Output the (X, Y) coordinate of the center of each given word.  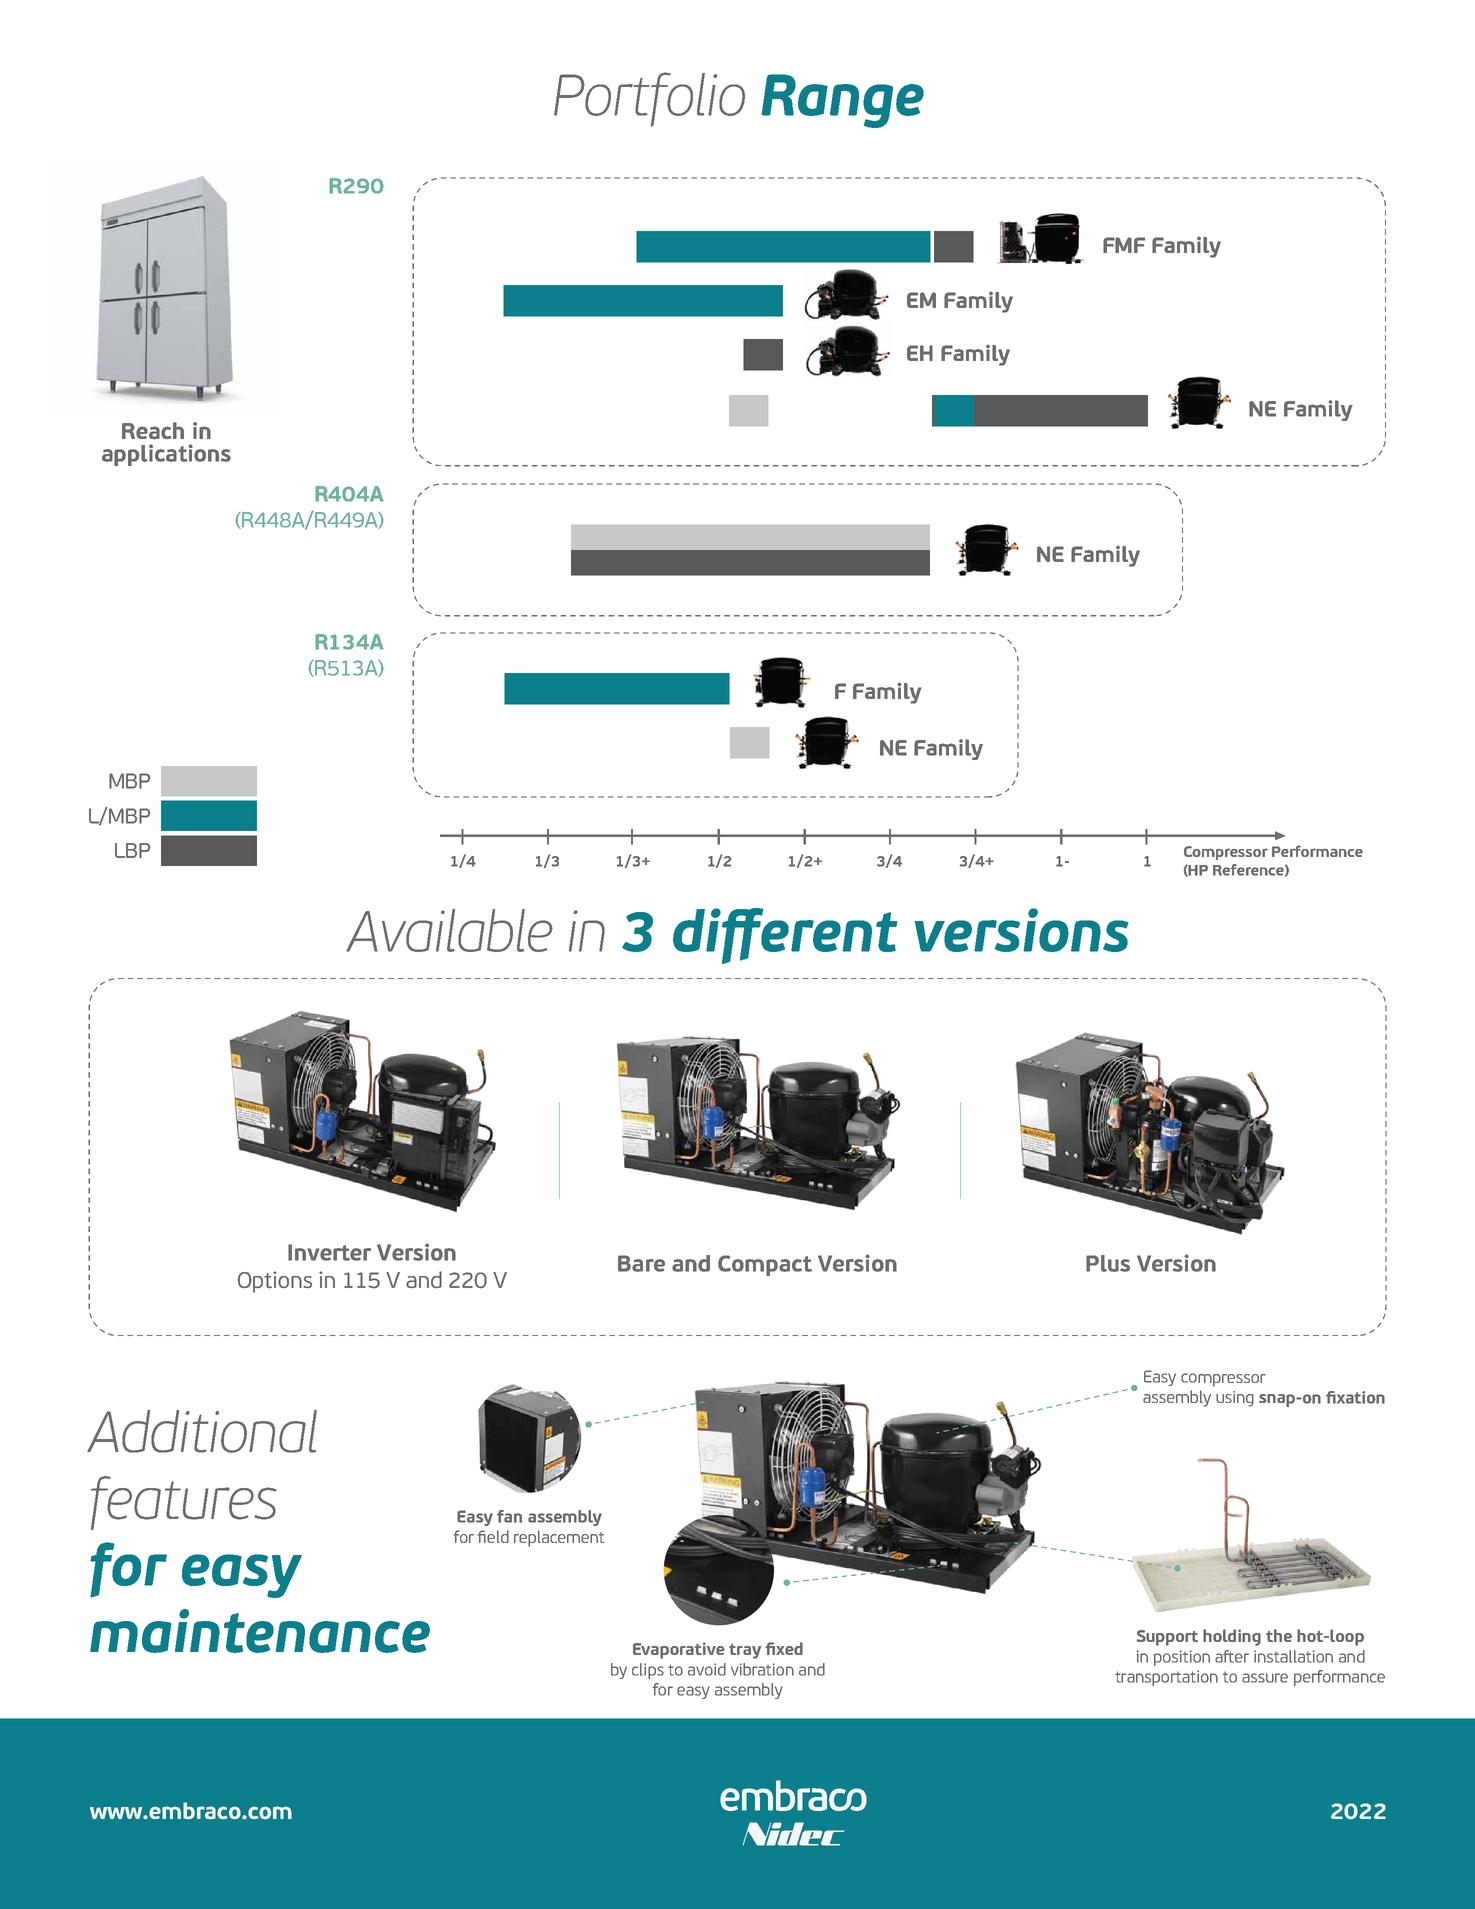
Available (449, 930)
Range (842, 101)
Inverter (329, 1252)
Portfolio (649, 99)
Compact (765, 1265)
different (785, 936)
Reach (153, 431)
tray (745, 1651)
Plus (1108, 1263)
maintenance (260, 1631)
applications (166, 455)
